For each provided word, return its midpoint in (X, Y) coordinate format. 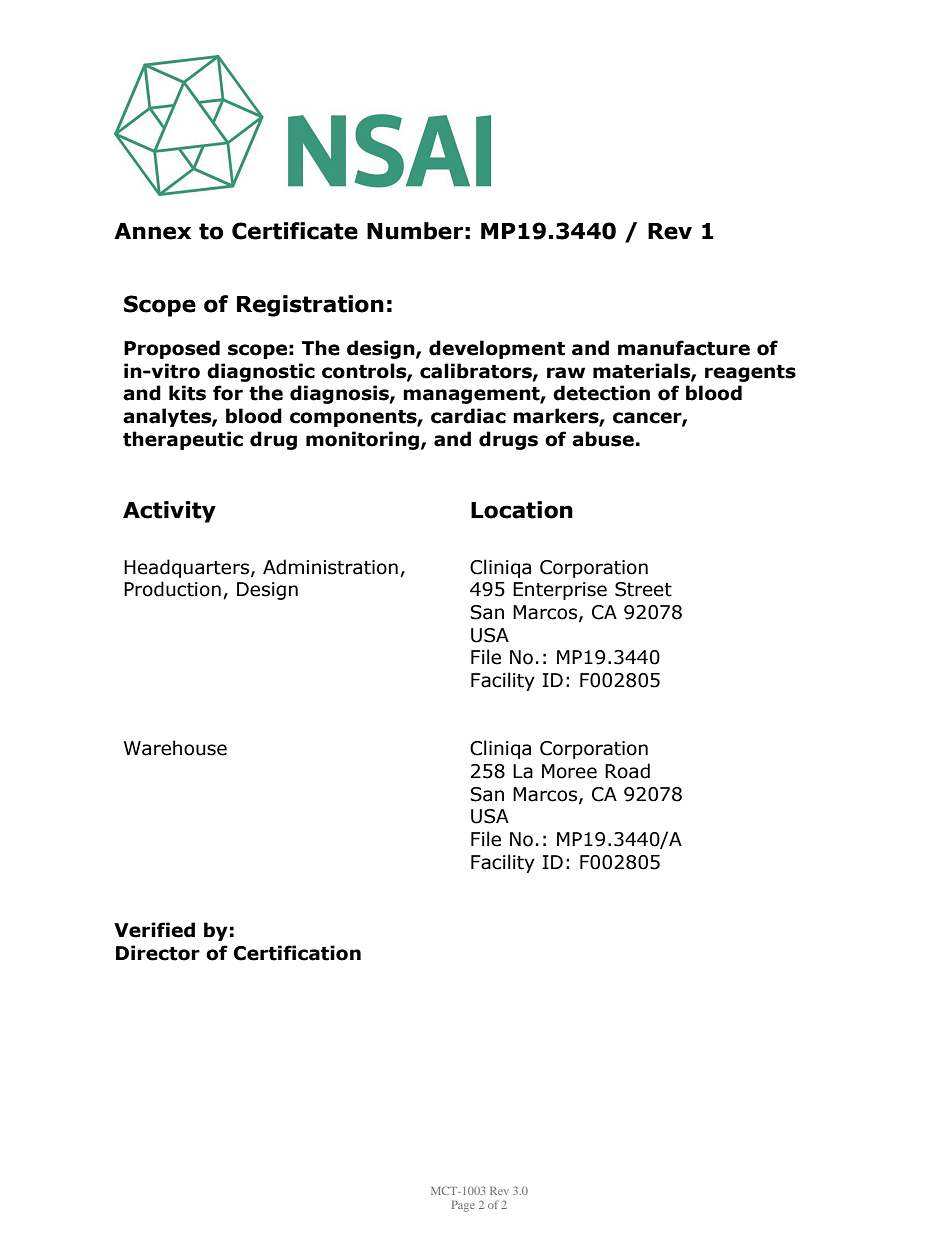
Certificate (295, 231)
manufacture (684, 348)
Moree (569, 771)
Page (463, 1206)
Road (627, 771)
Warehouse (175, 748)
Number (415, 231)
